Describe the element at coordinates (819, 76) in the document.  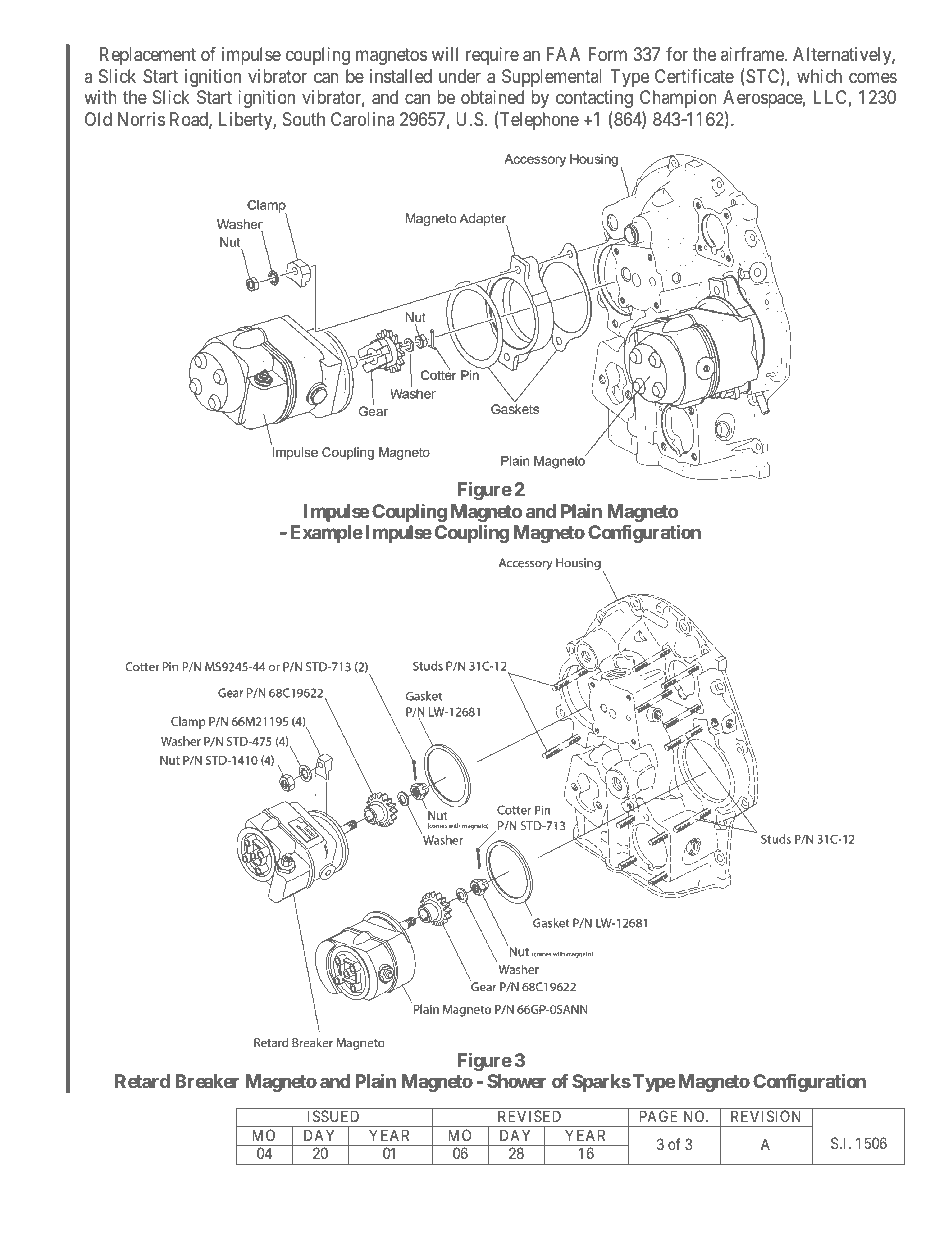
I see `which` at that location.
